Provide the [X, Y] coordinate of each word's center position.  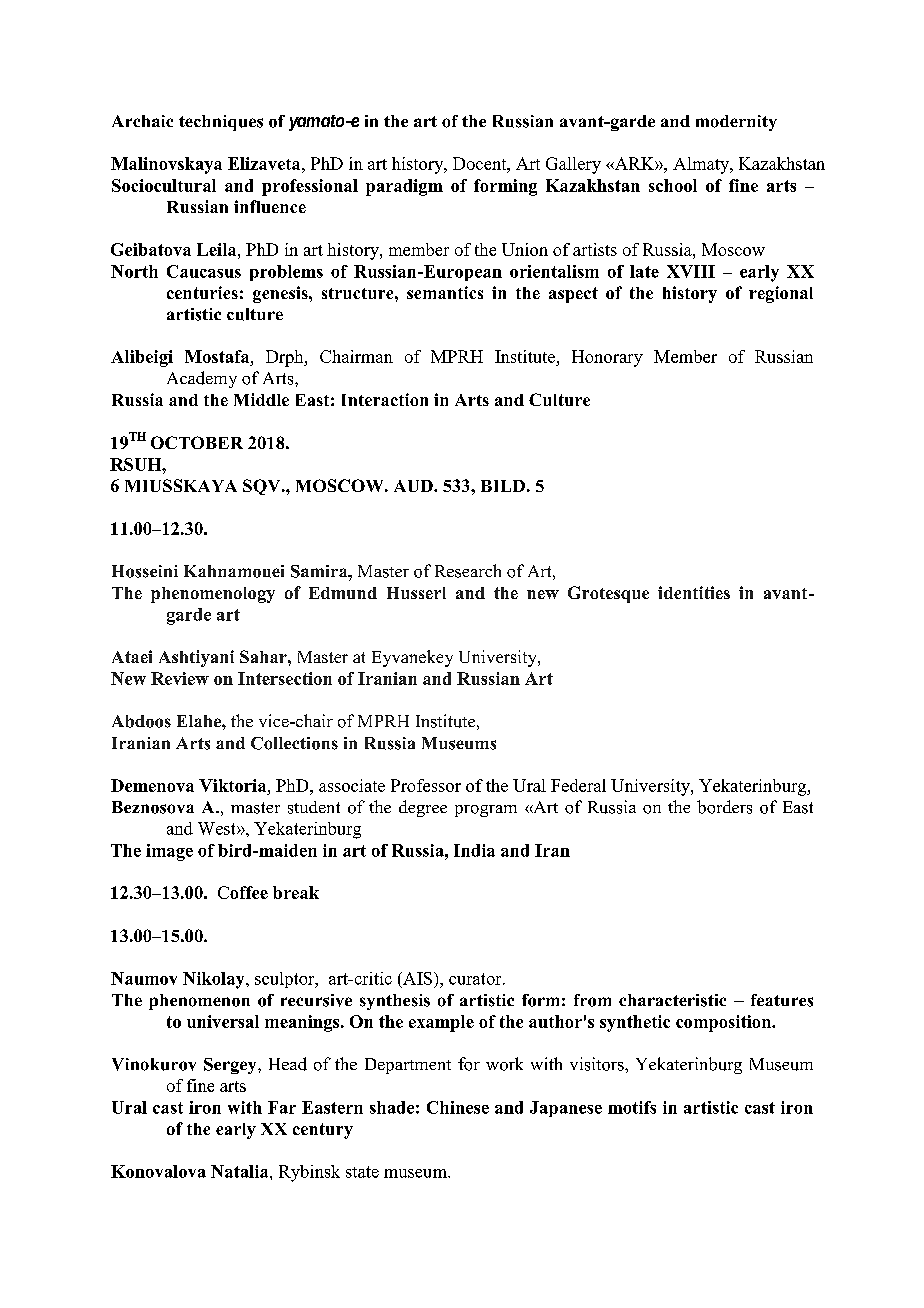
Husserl [416, 593]
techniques [221, 123]
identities [694, 592]
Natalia [241, 1171]
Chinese [458, 1107]
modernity [736, 123]
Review [180, 678]
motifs [632, 1107]
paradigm [404, 187]
